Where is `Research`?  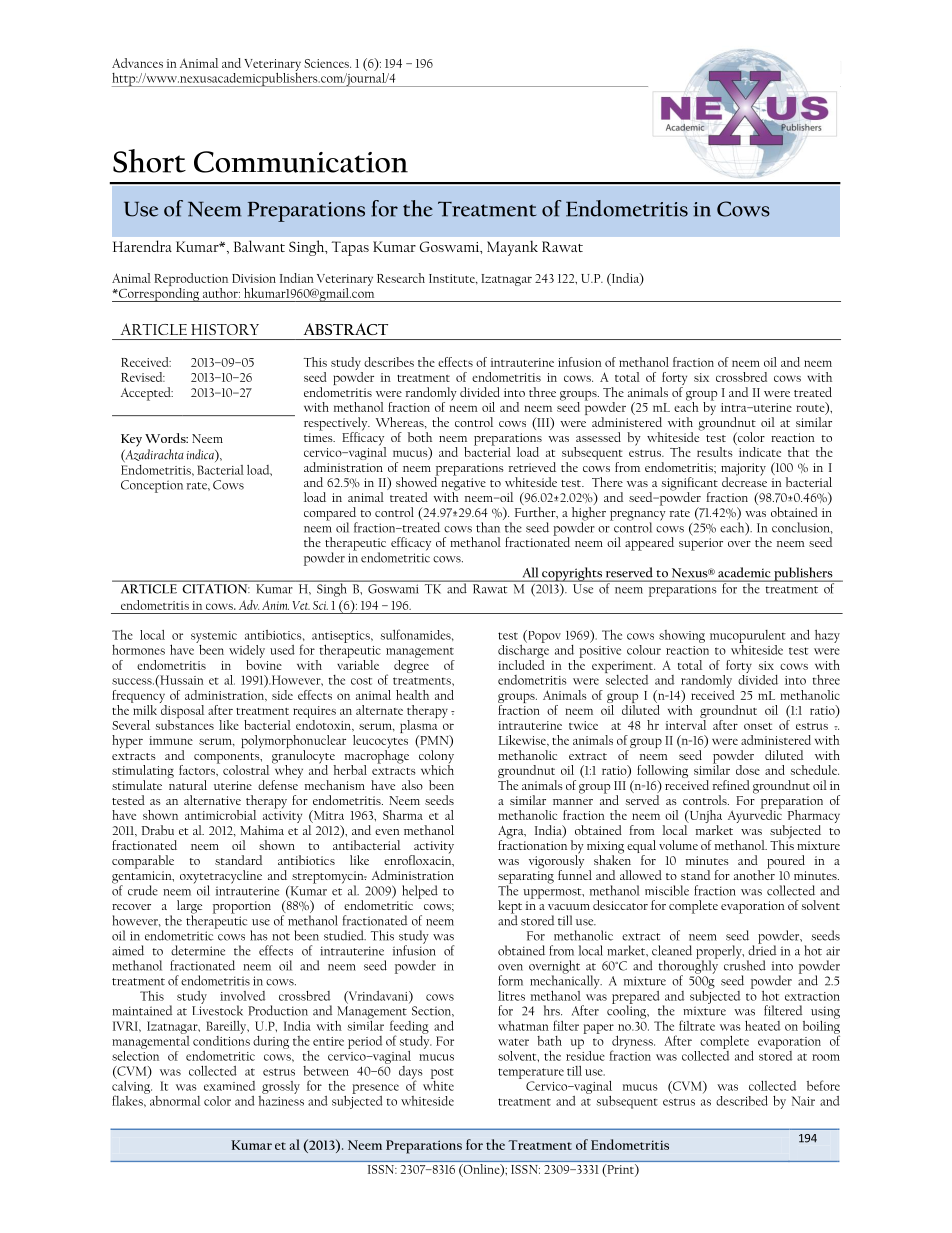
Research is located at coordinates (401, 278).
